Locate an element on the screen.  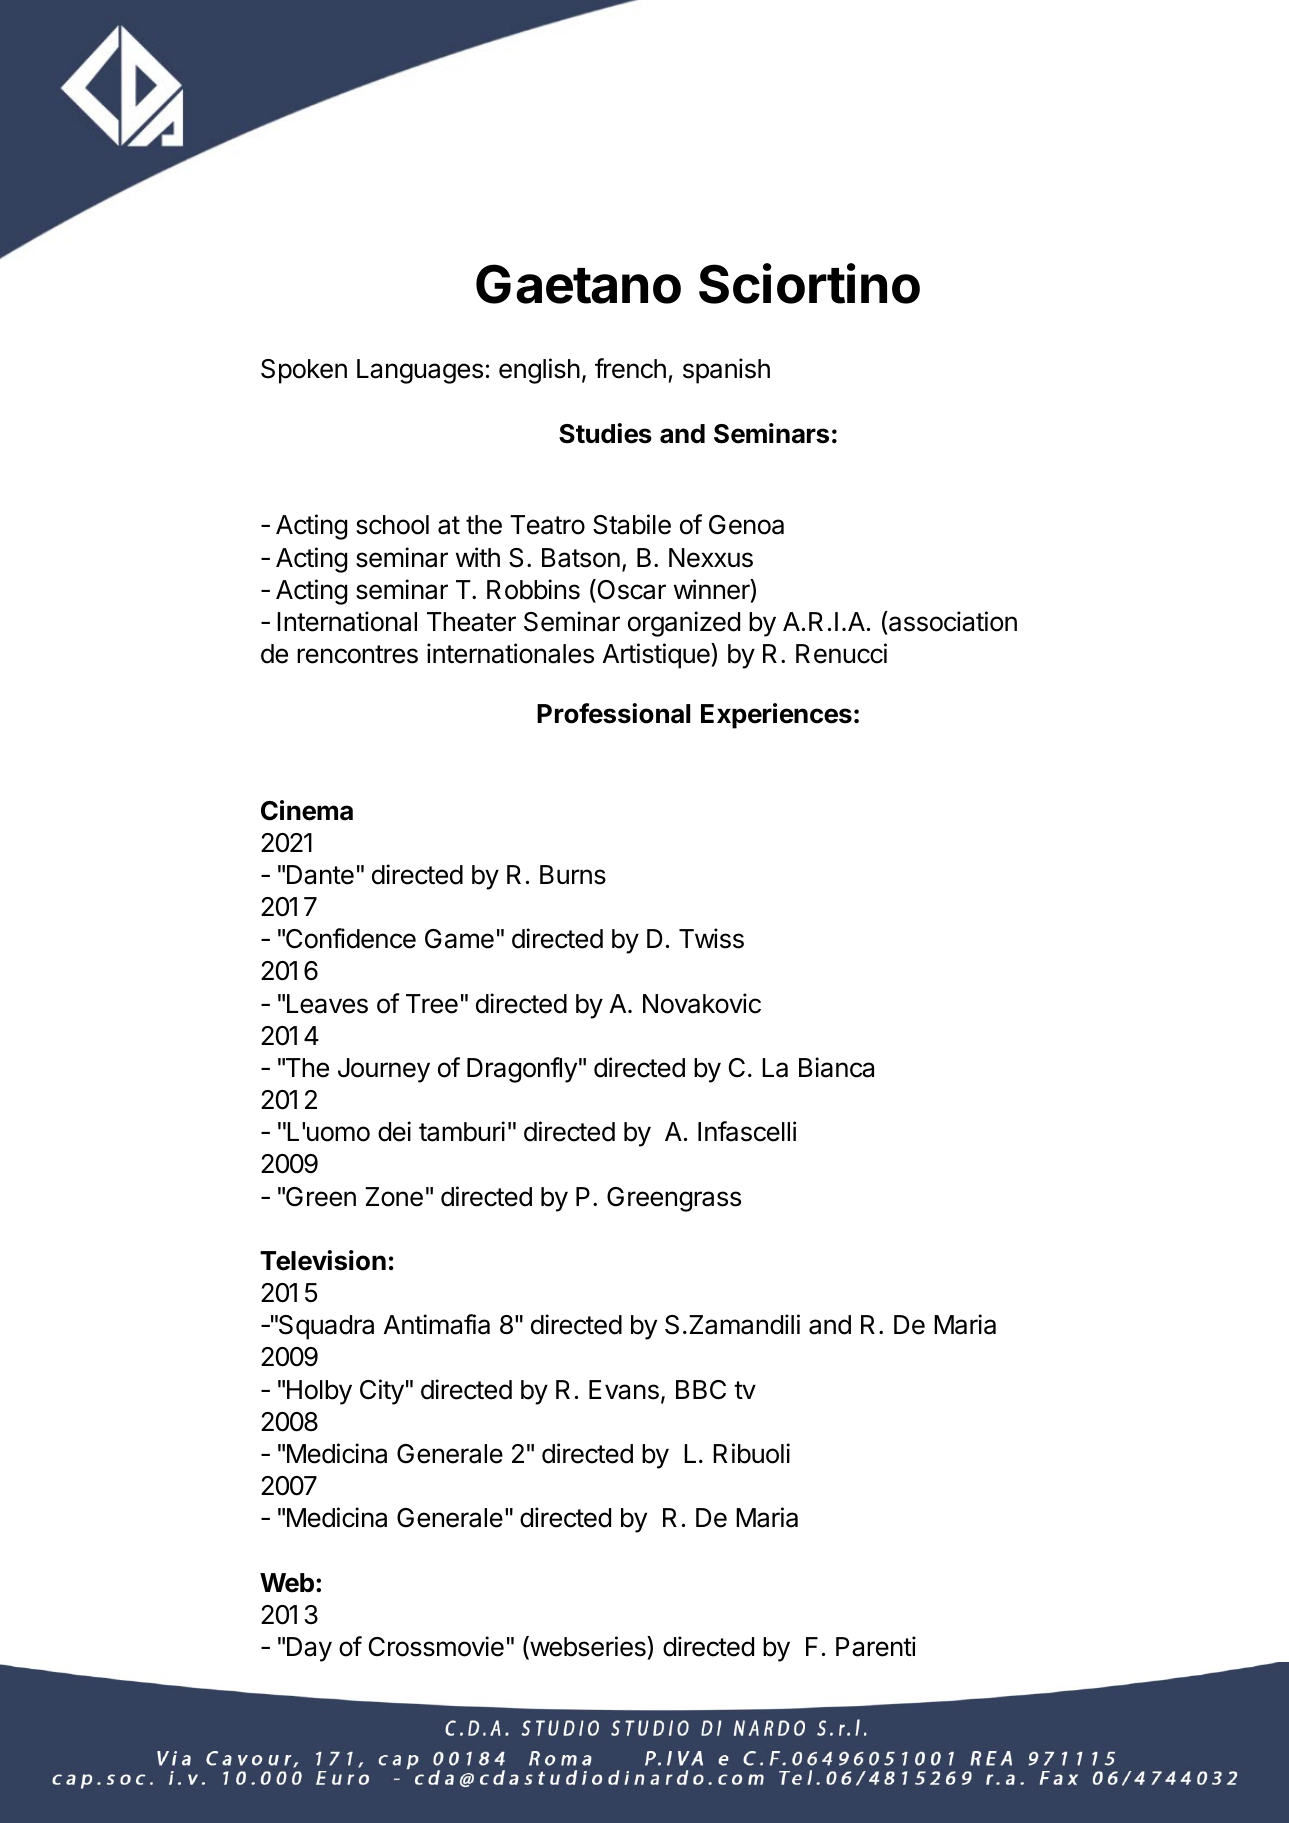
Languages is located at coordinates (420, 371).
